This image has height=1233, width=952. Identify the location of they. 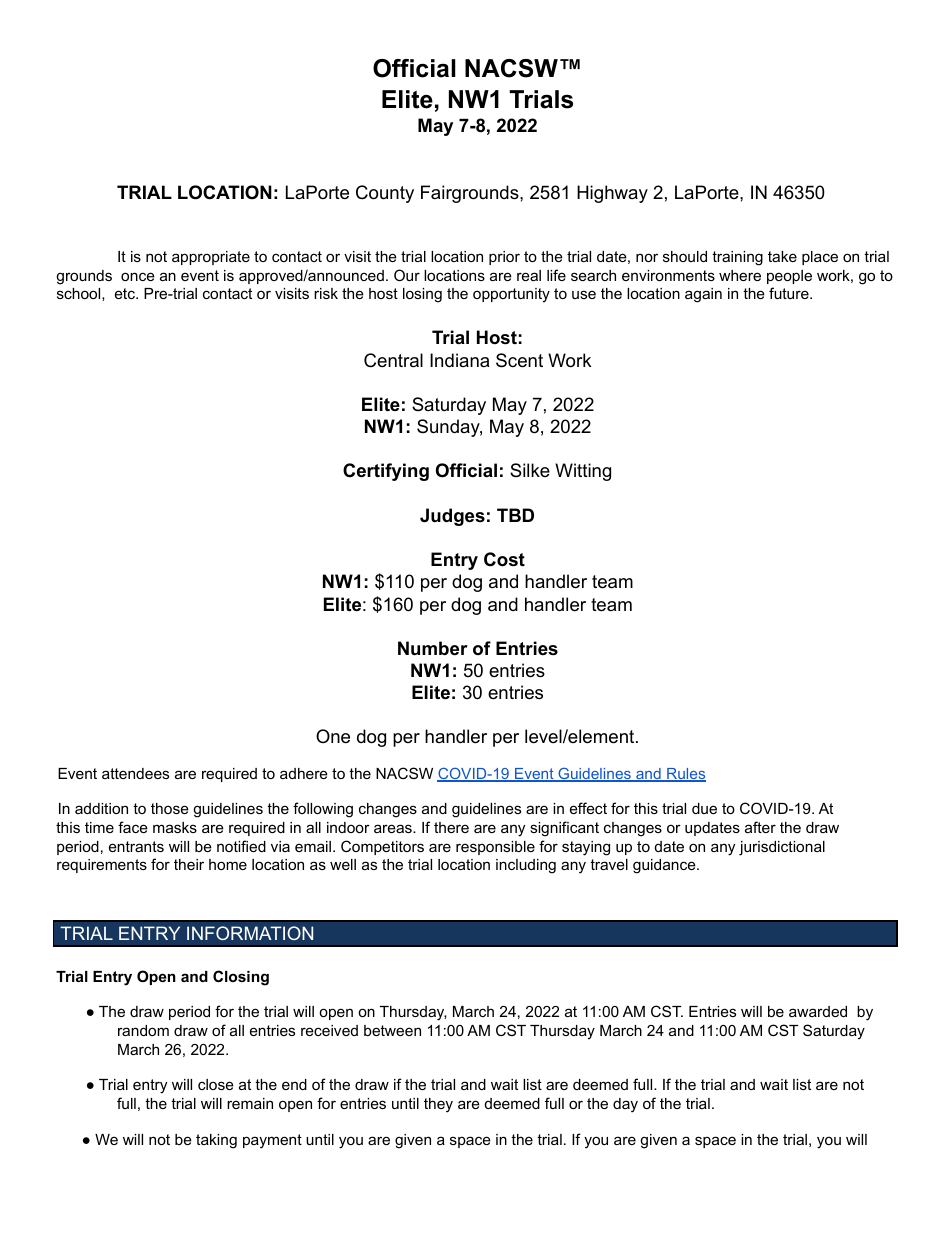
(438, 1105).
